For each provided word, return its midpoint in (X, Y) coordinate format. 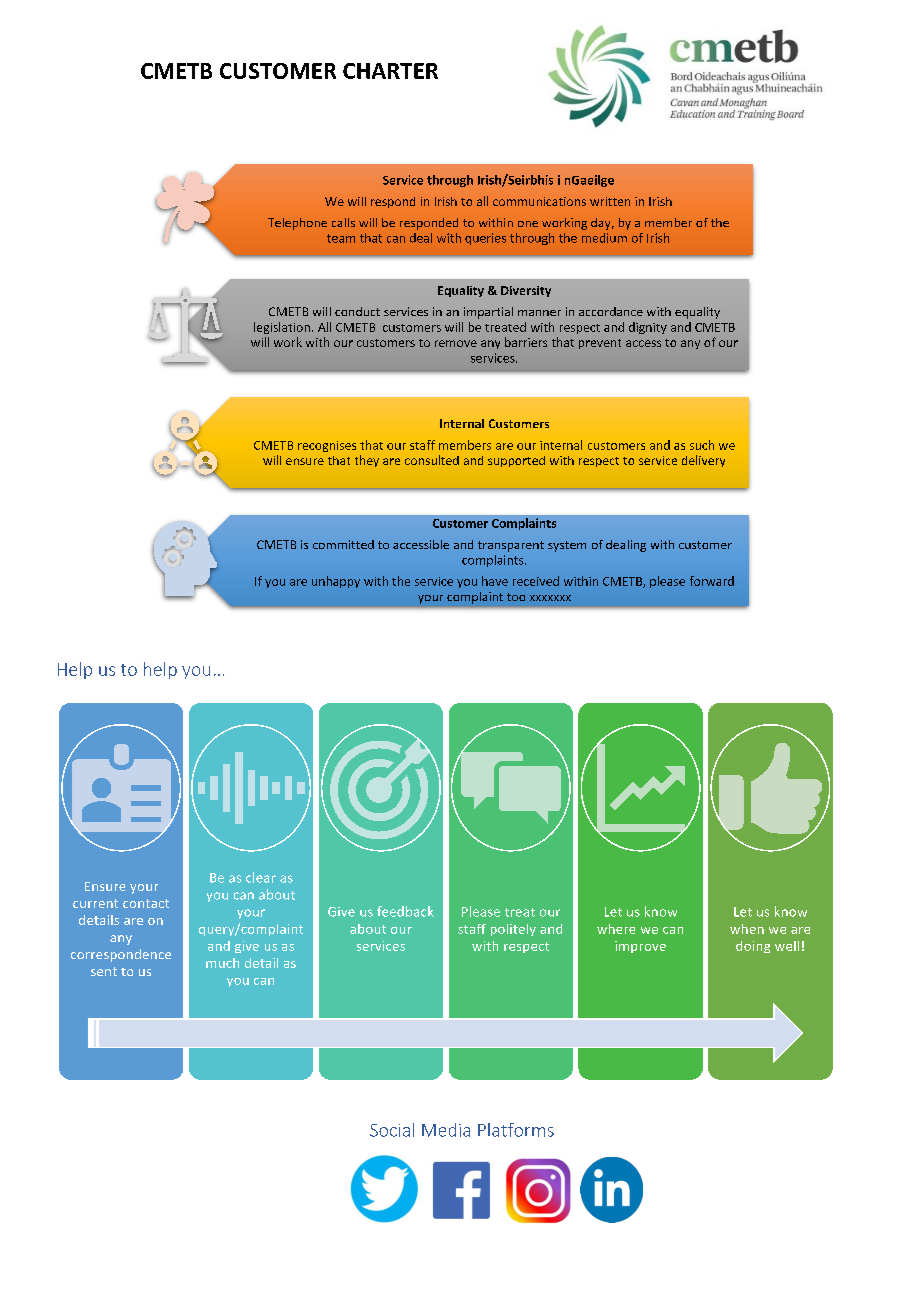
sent (104, 971)
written (610, 201)
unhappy (336, 582)
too (516, 597)
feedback (405, 911)
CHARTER (390, 71)
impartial (488, 313)
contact (146, 903)
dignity (648, 328)
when (747, 929)
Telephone (297, 224)
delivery (703, 461)
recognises (327, 446)
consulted (432, 460)
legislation (282, 328)
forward (712, 581)
